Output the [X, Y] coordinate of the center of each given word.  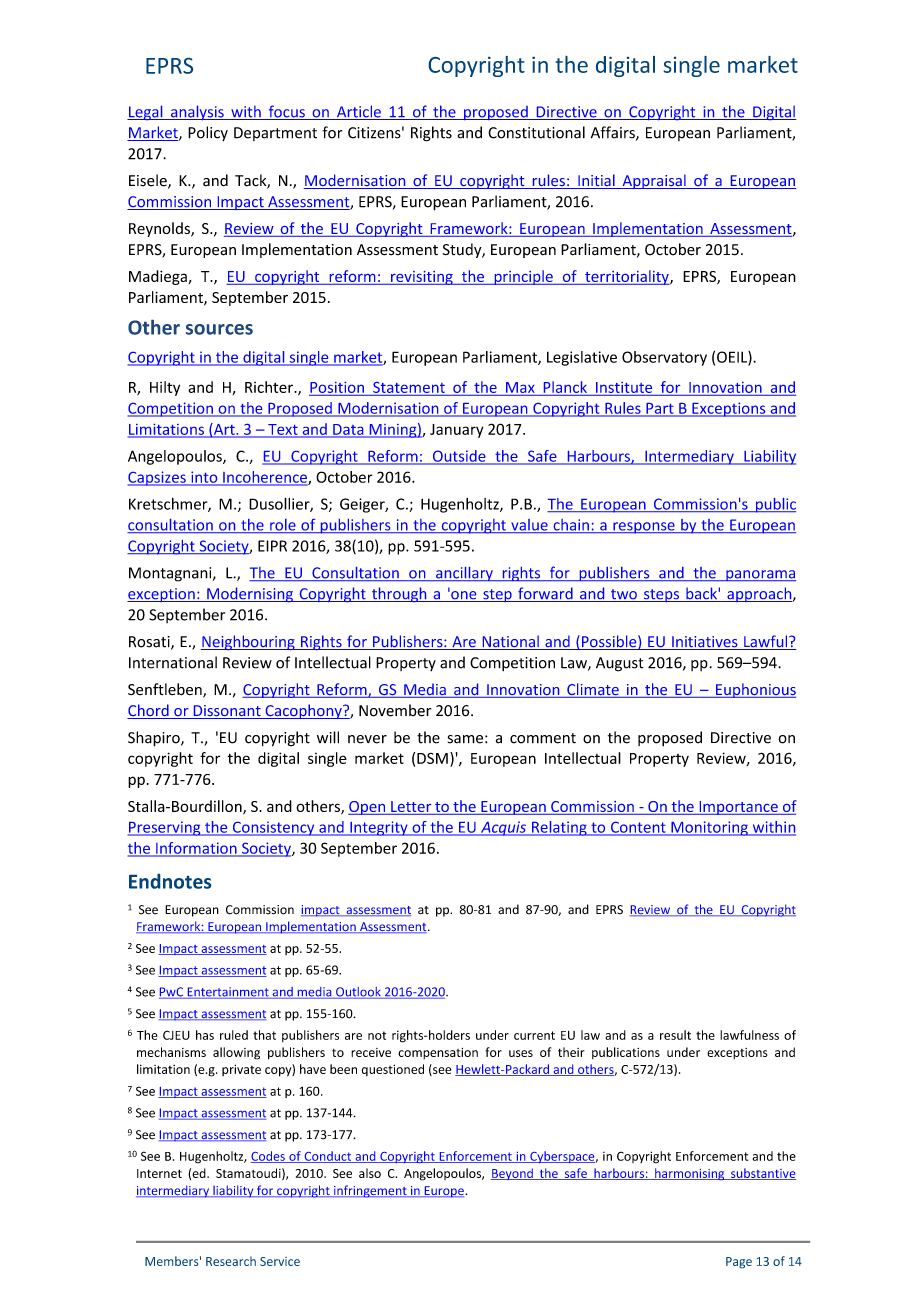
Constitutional [536, 132]
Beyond [513, 1174]
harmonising [690, 1174]
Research [231, 1261]
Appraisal [654, 181]
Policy [208, 133]
